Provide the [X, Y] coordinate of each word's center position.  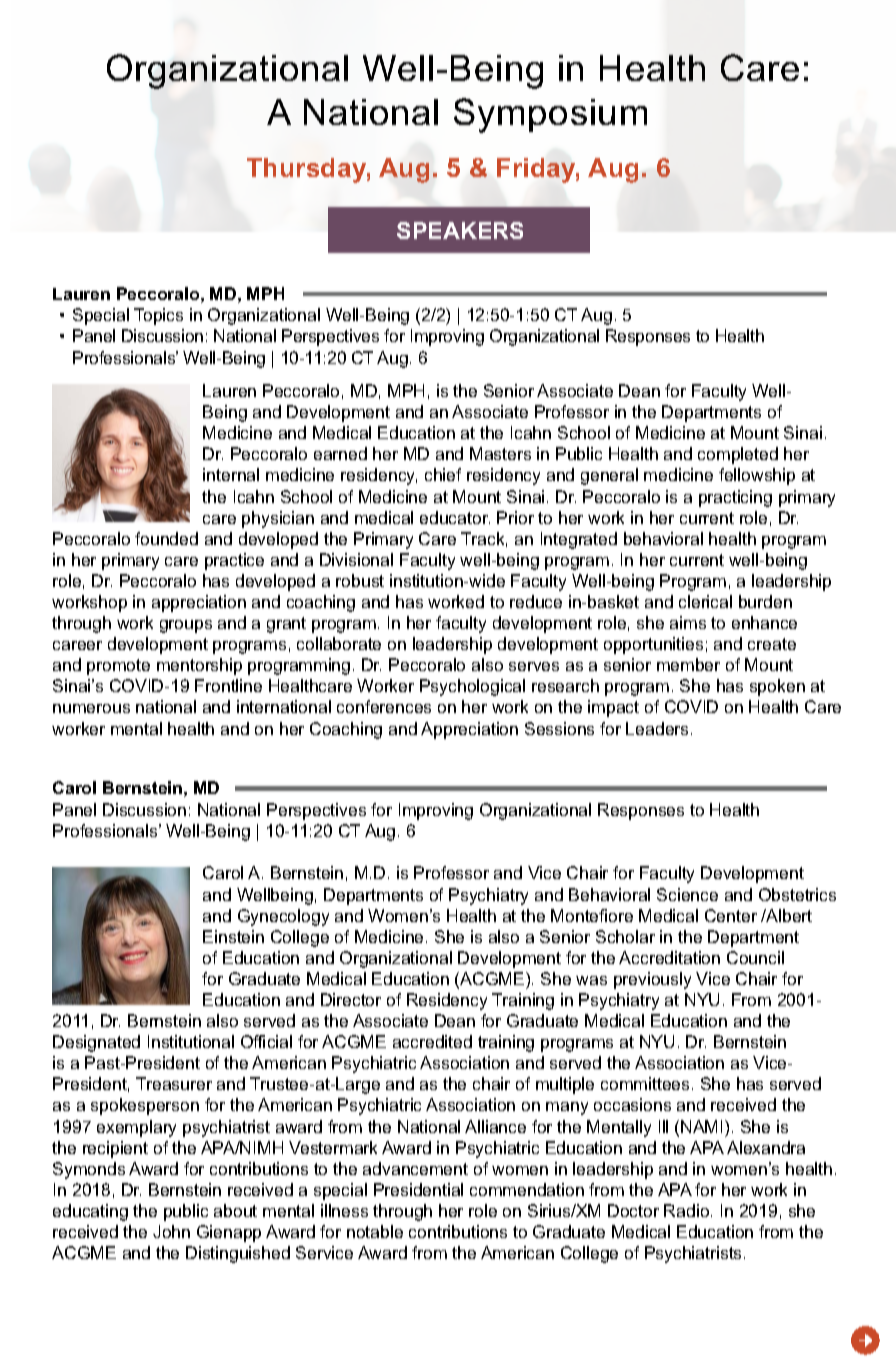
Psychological [472, 687]
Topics [158, 316]
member [688, 664]
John [171, 1231]
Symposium [550, 115]
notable [375, 1231]
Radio [688, 1210]
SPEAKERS [460, 230]
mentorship [199, 666]
